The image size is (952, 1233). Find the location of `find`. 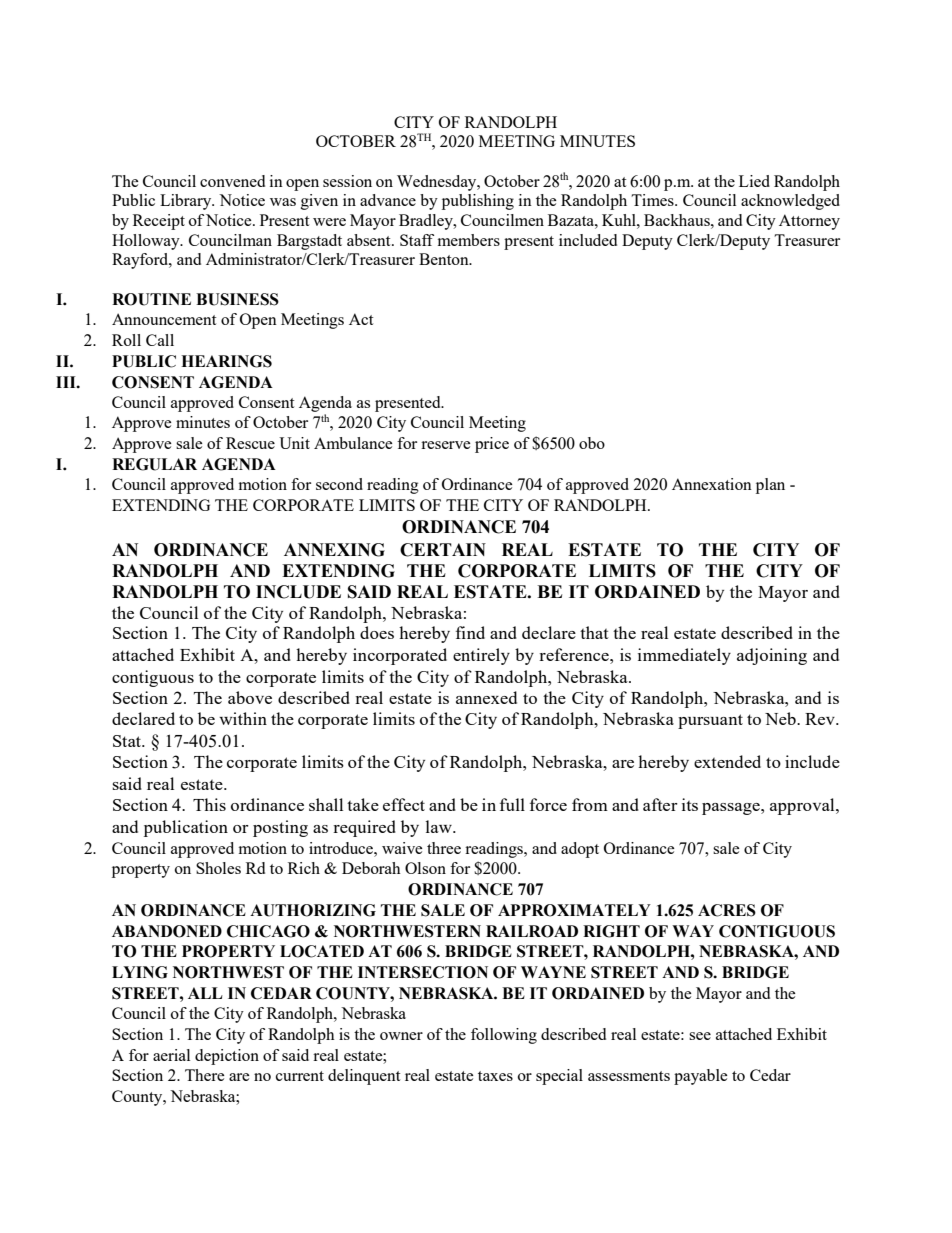

find is located at coordinates (470, 632).
